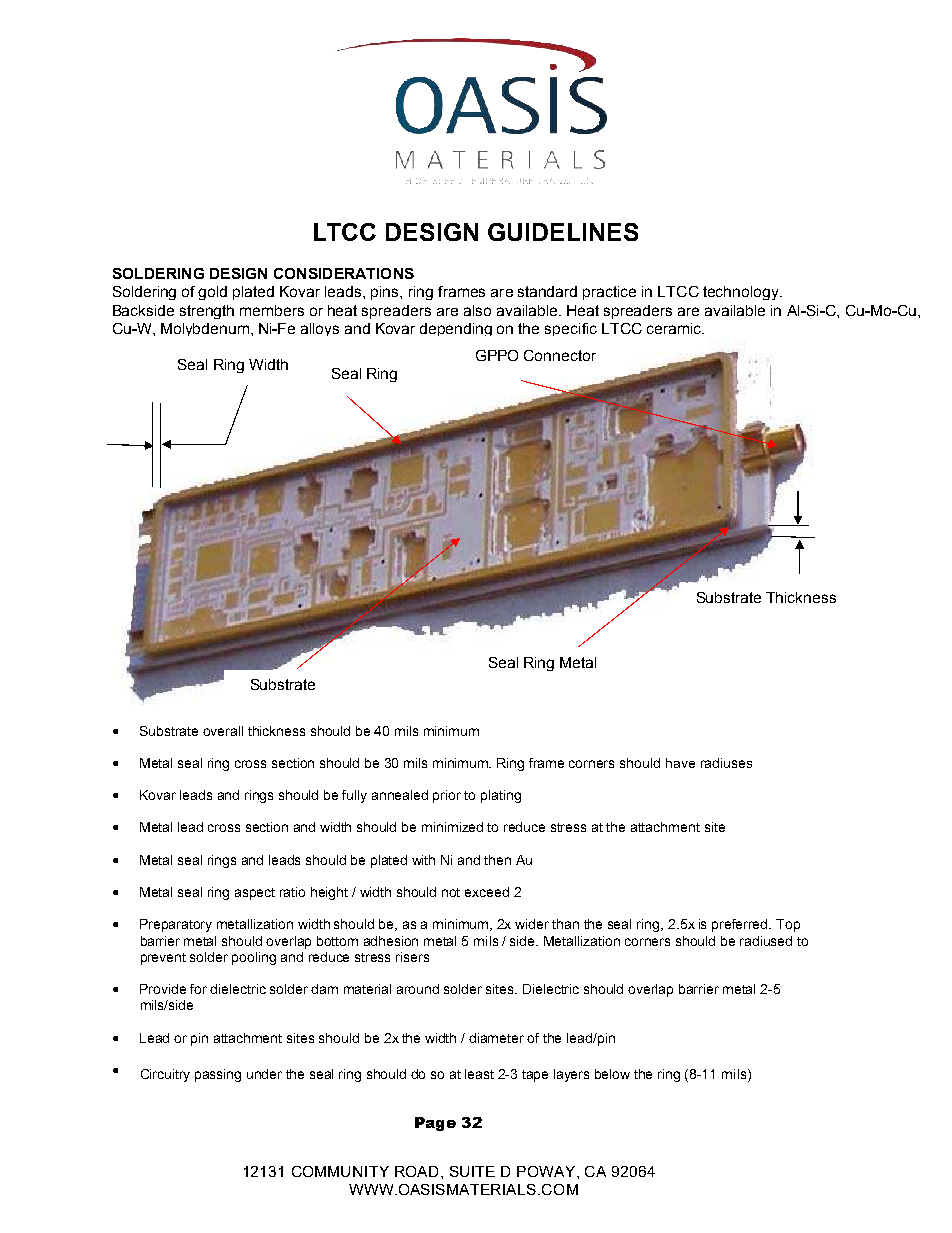 The width and height of the screenshot is (952, 1233). What do you see at coordinates (218, 1075) in the screenshot?
I see `passing` at bounding box center [218, 1075].
